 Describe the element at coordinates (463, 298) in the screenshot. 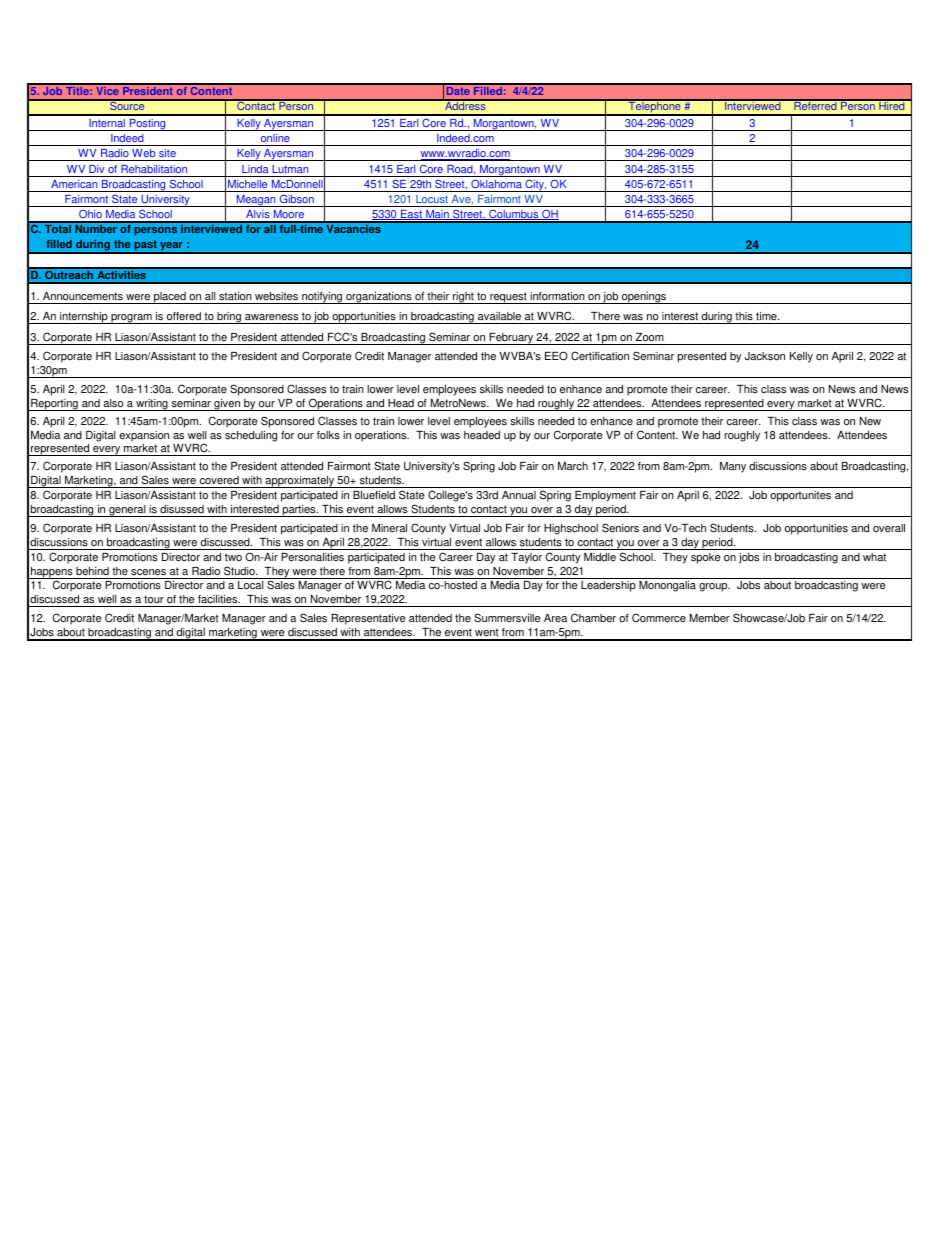

I see `right` at that location.
